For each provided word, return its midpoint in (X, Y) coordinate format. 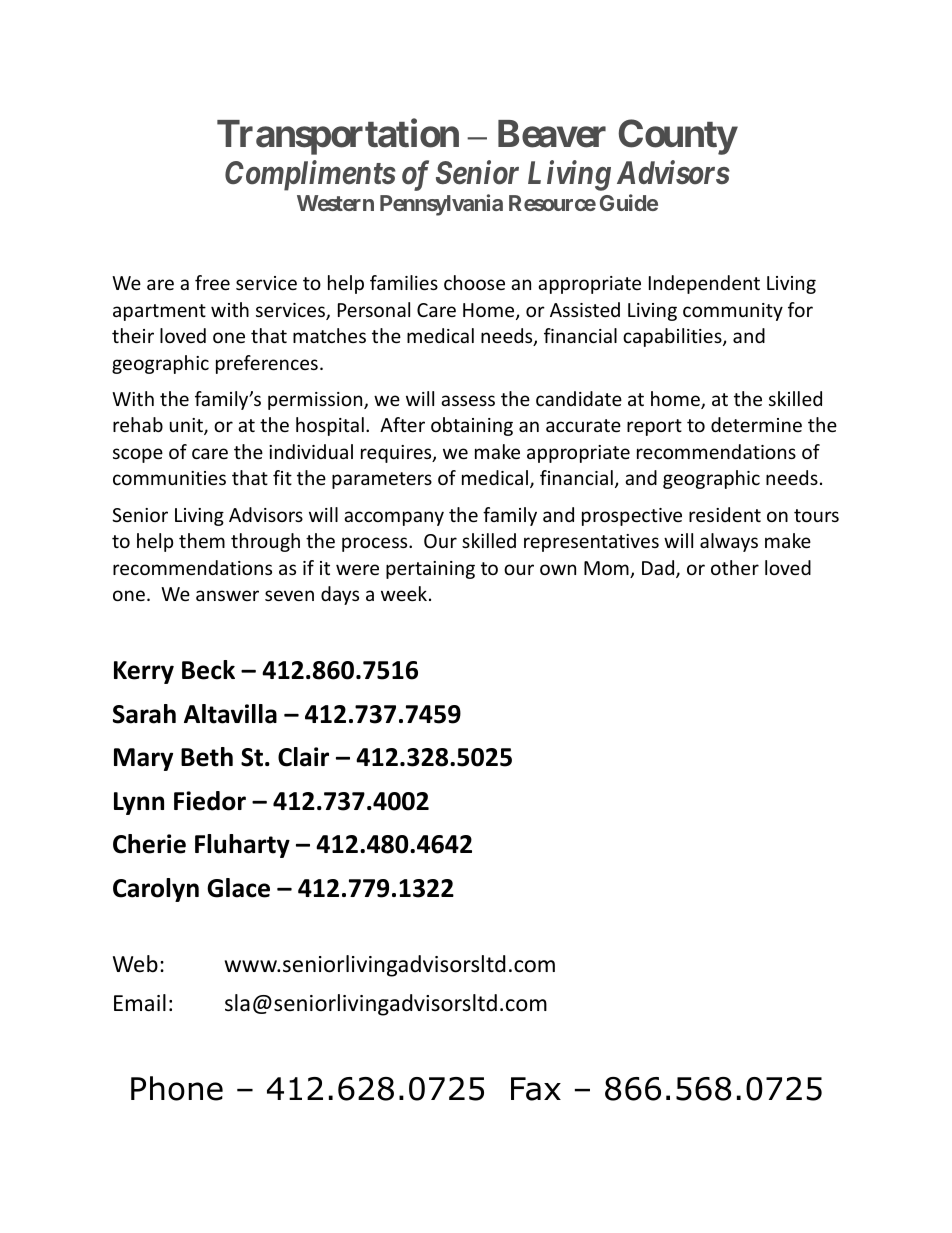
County (678, 137)
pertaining (430, 570)
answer (227, 595)
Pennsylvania (441, 205)
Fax (536, 1089)
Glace (238, 888)
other (735, 567)
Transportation (338, 137)
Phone (177, 1088)
